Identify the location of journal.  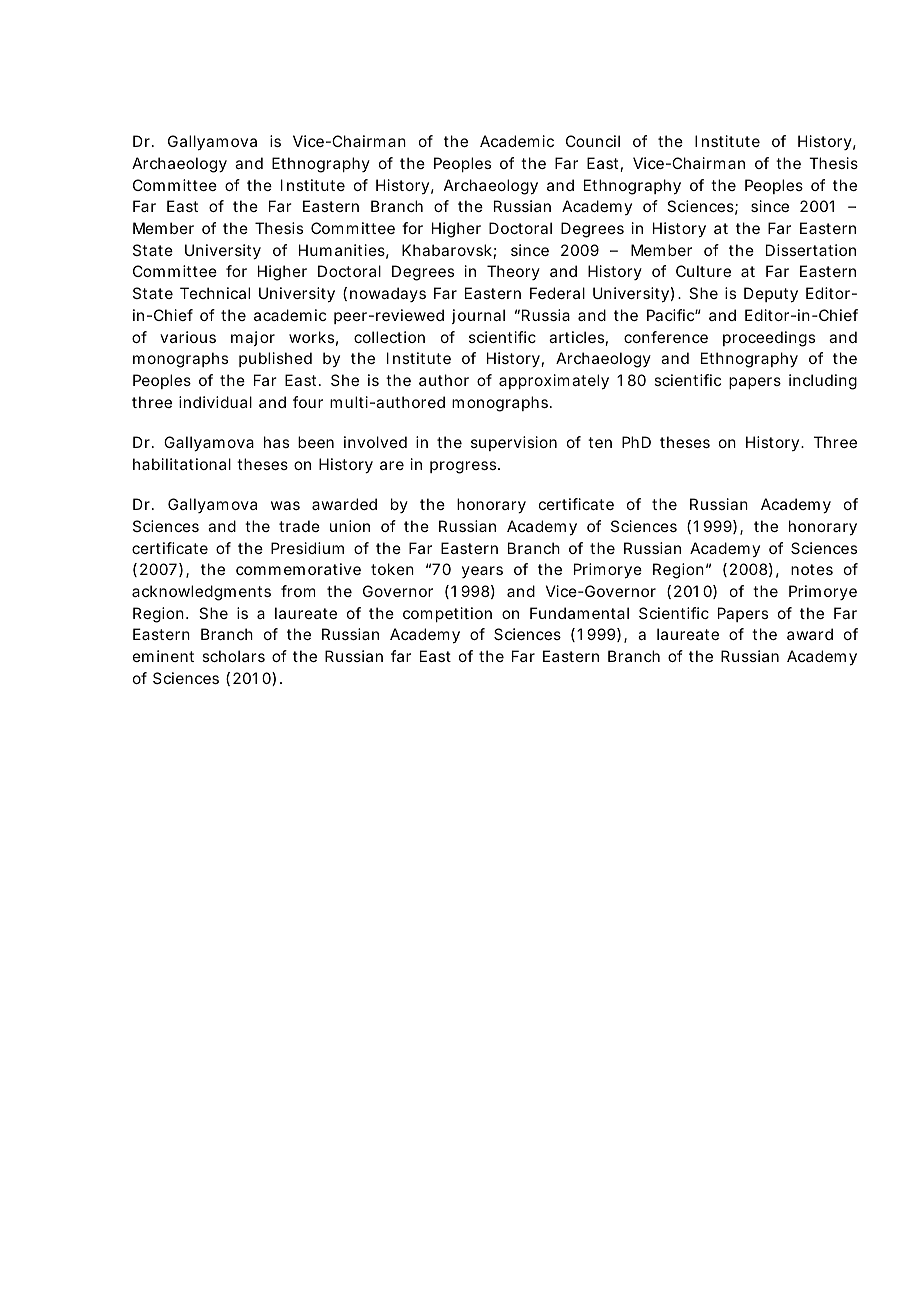
(478, 316).
